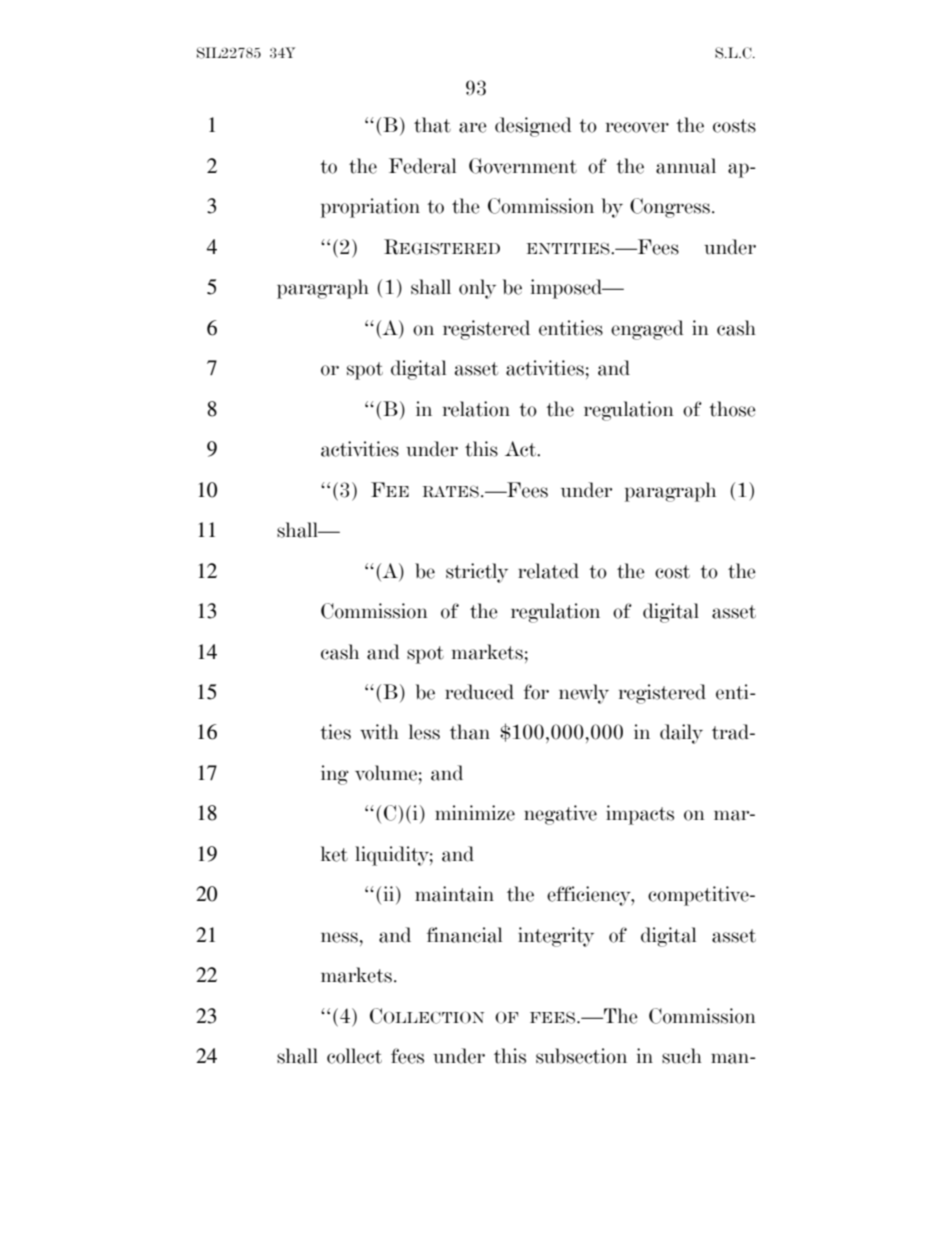 The height and width of the image is (1233, 952). Describe the element at coordinates (533, 127) in the image. I see `designed` at that location.
